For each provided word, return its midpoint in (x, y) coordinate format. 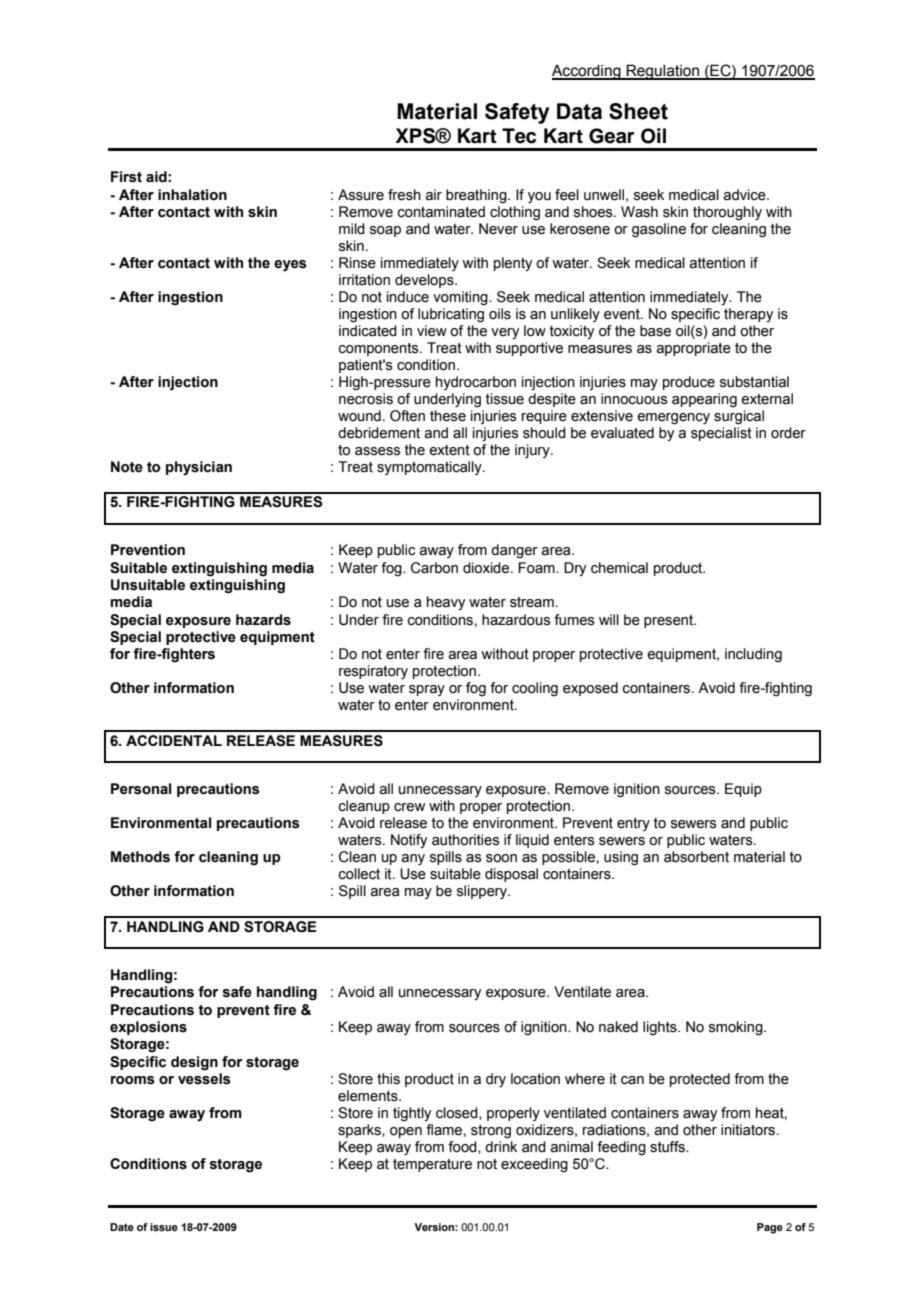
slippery (483, 892)
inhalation (192, 195)
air (433, 195)
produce (689, 383)
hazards (263, 620)
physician (199, 468)
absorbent (696, 857)
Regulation (663, 72)
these (448, 416)
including (753, 655)
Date (122, 1227)
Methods (140, 857)
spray (427, 690)
